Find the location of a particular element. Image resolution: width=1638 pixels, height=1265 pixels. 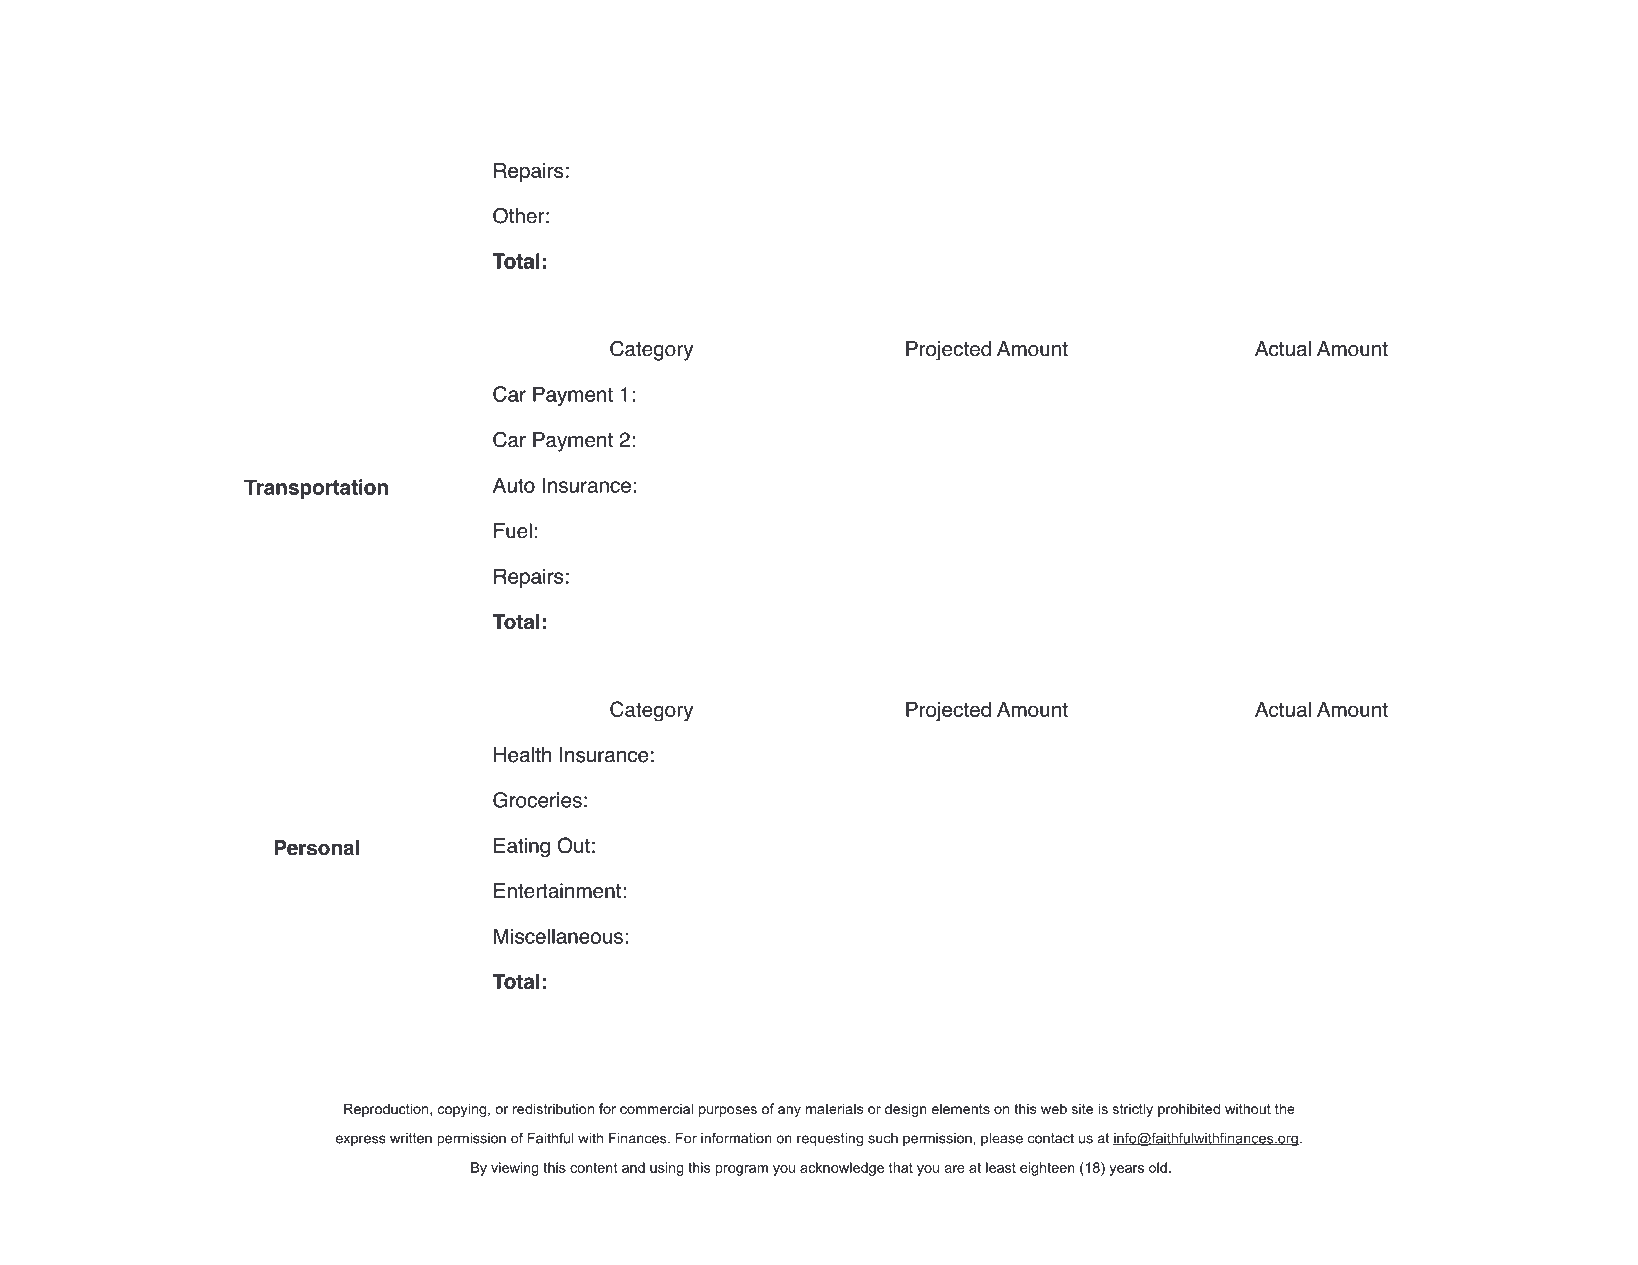

site is located at coordinates (1082, 1108).
